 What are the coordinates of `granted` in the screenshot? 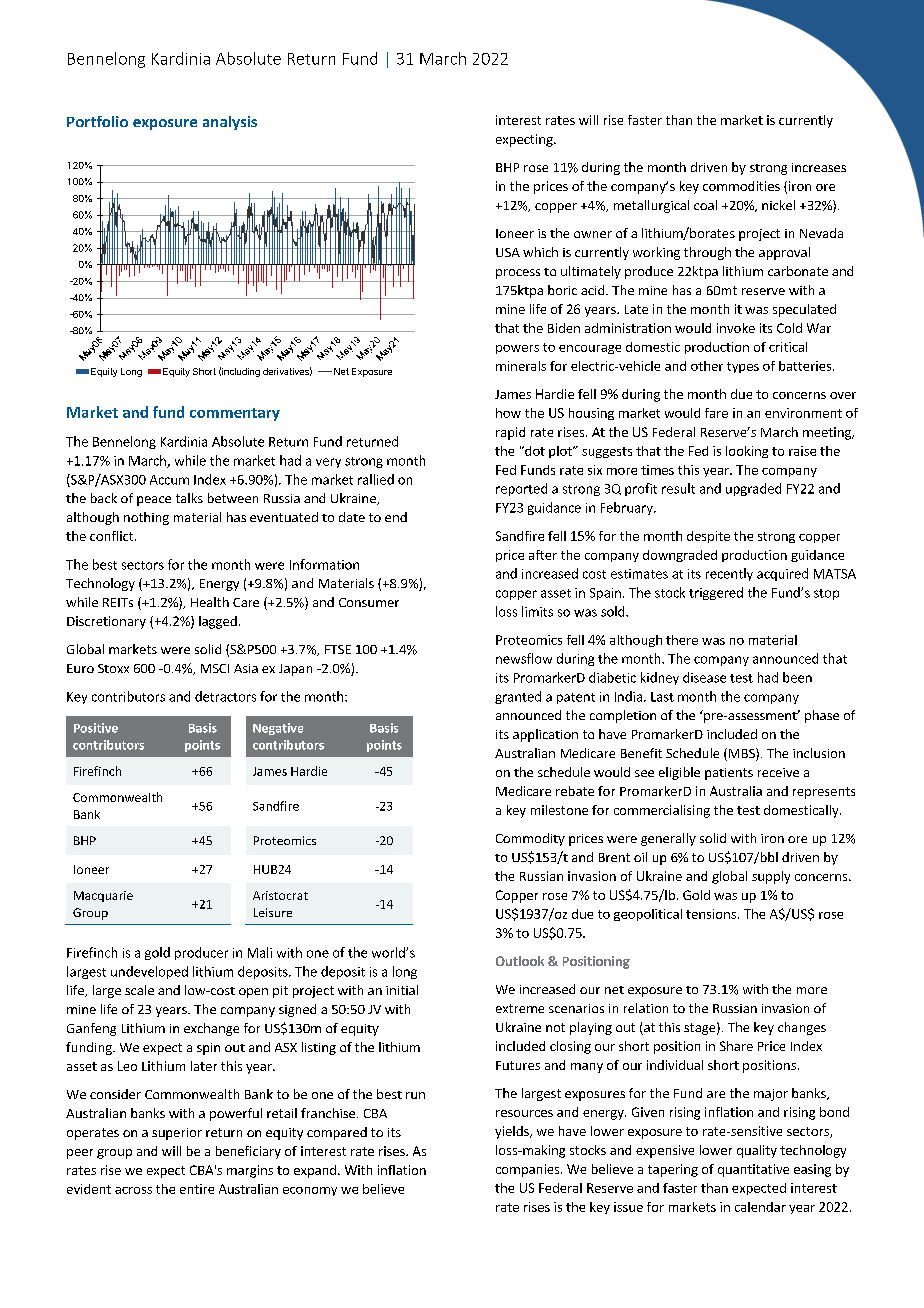 It's located at (518, 697).
